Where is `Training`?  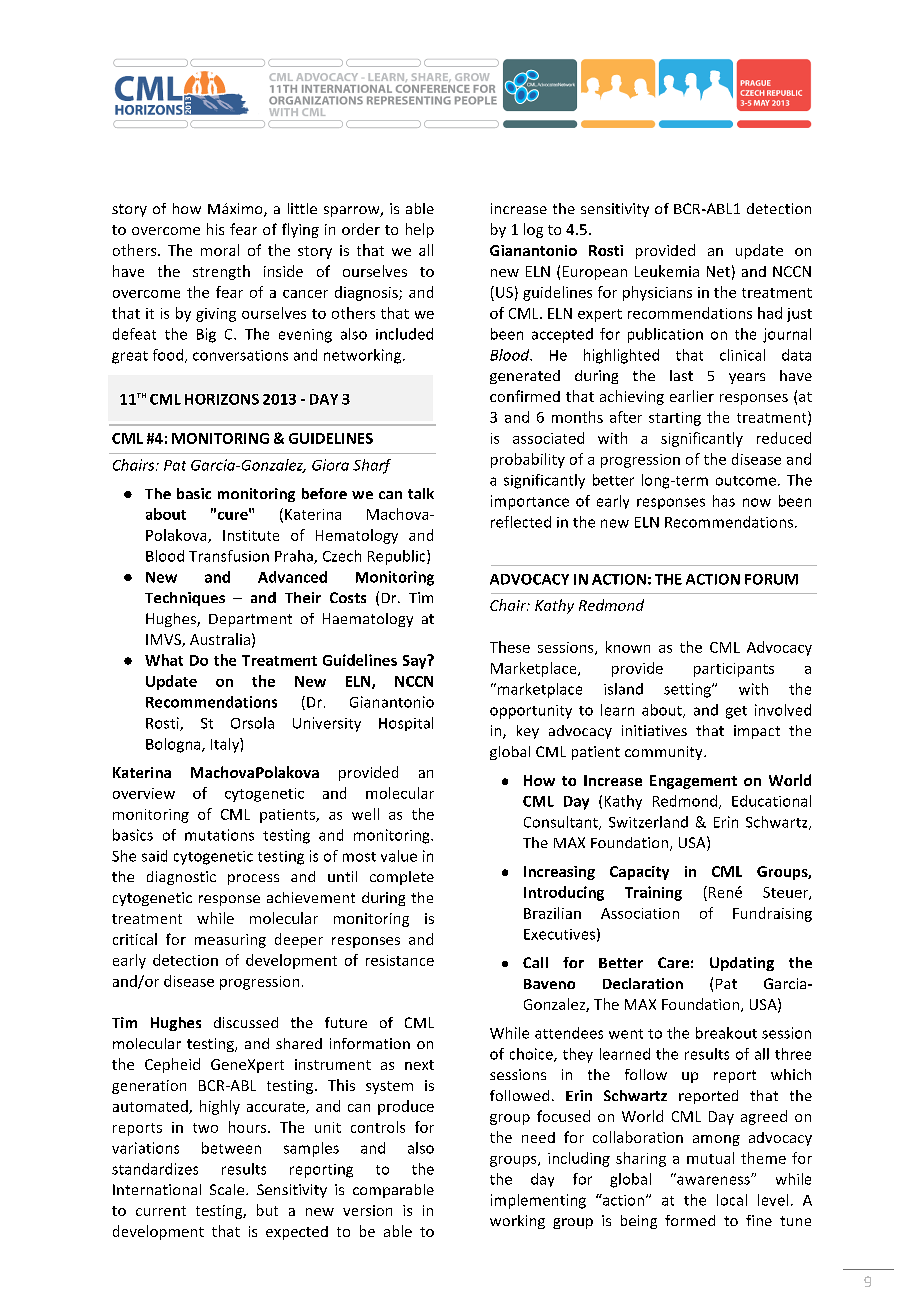
Training is located at coordinates (653, 893).
